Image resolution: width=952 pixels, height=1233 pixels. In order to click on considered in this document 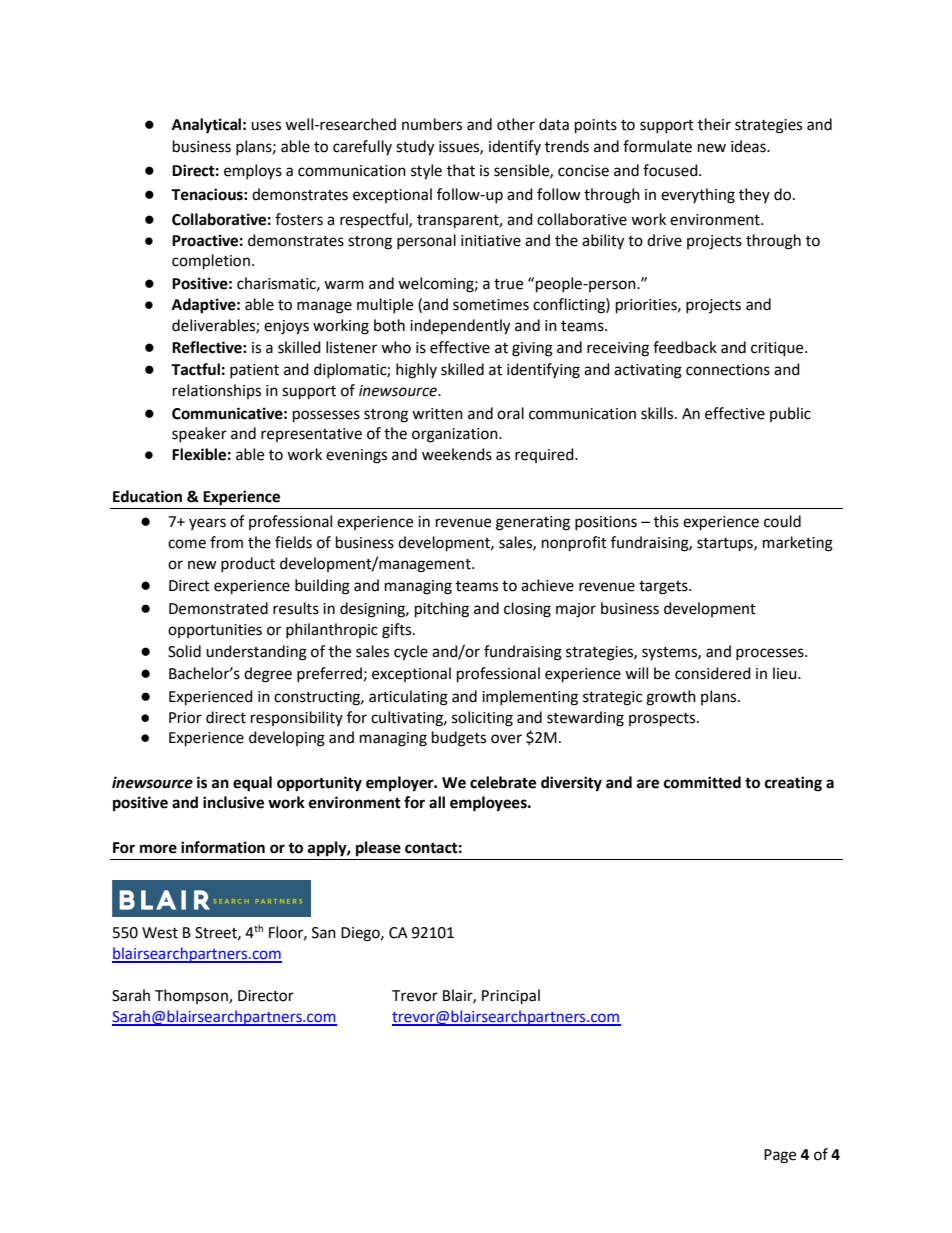, I will do `click(713, 673)`.
